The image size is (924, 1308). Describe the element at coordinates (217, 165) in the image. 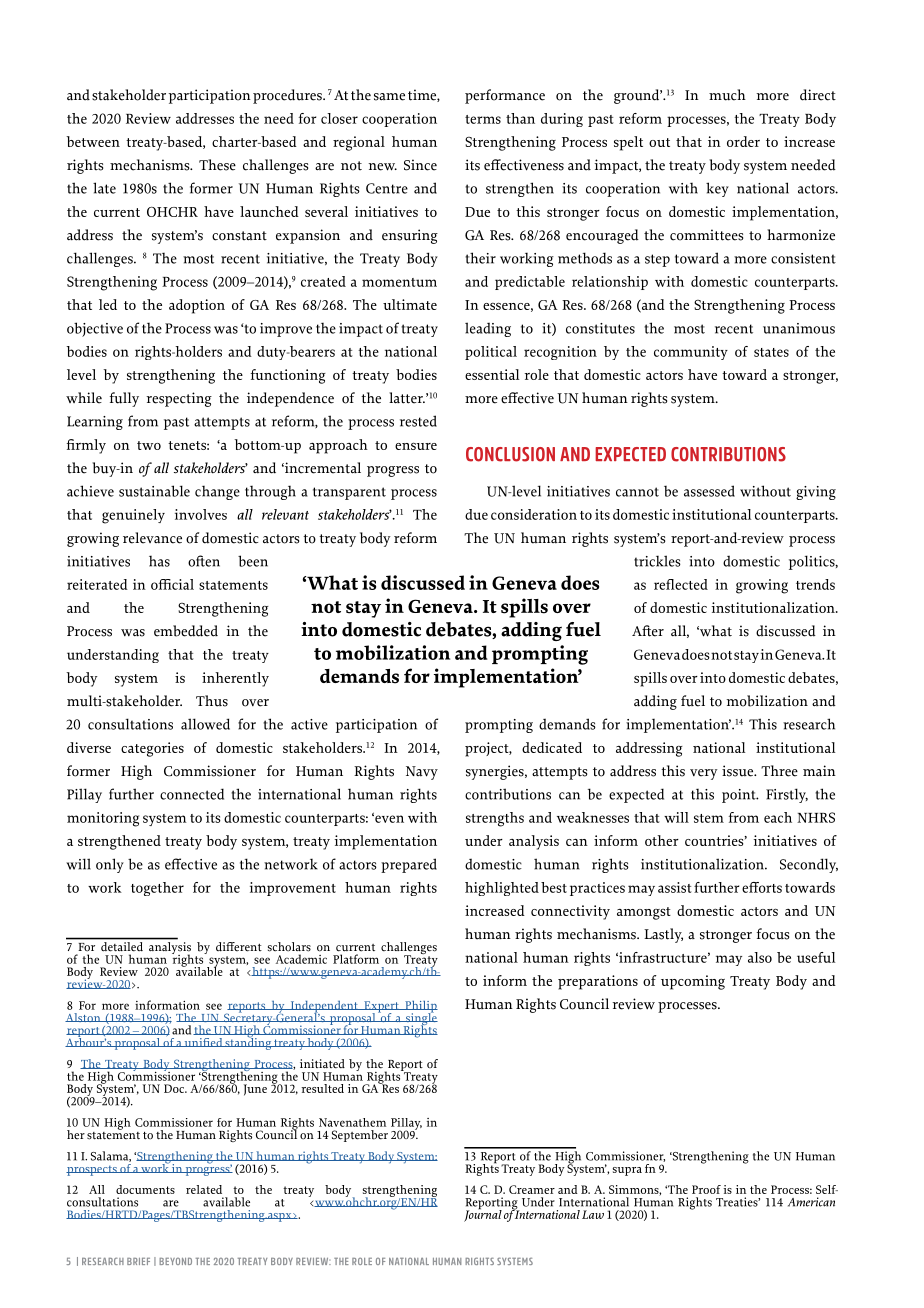

I see `These` at that location.
